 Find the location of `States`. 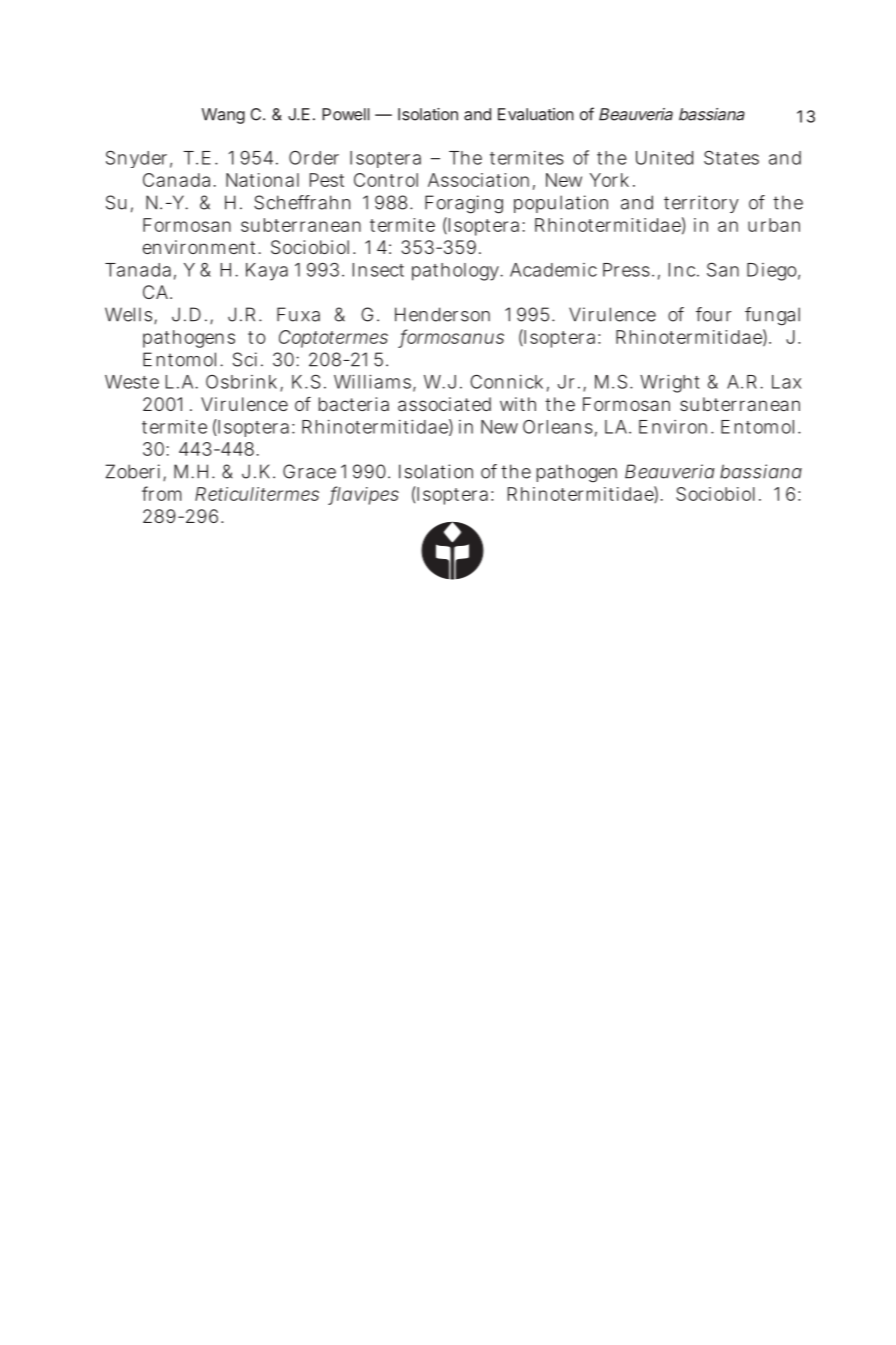

States is located at coordinates (731, 158).
